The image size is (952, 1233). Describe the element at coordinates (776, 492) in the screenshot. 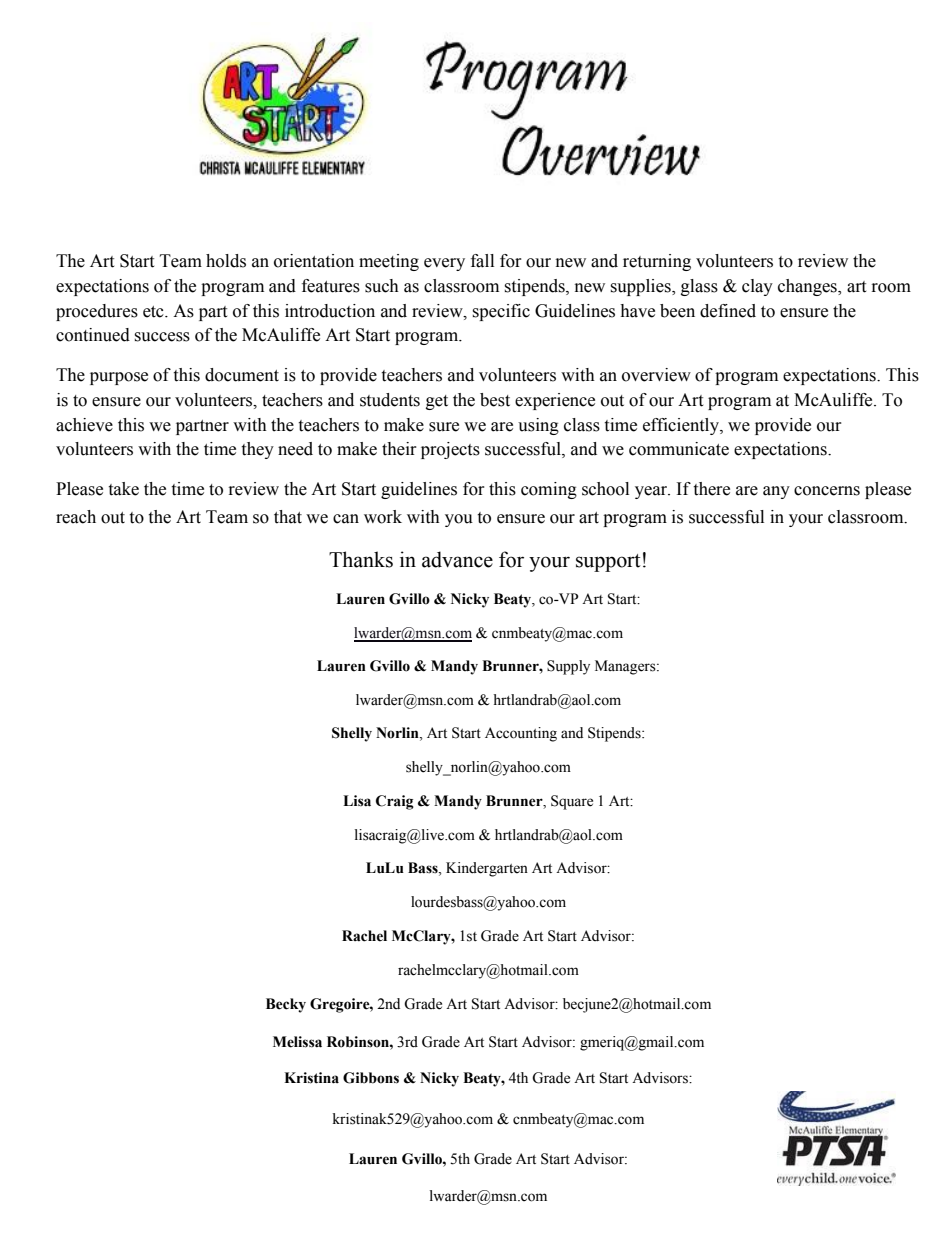

I see `any` at that location.
